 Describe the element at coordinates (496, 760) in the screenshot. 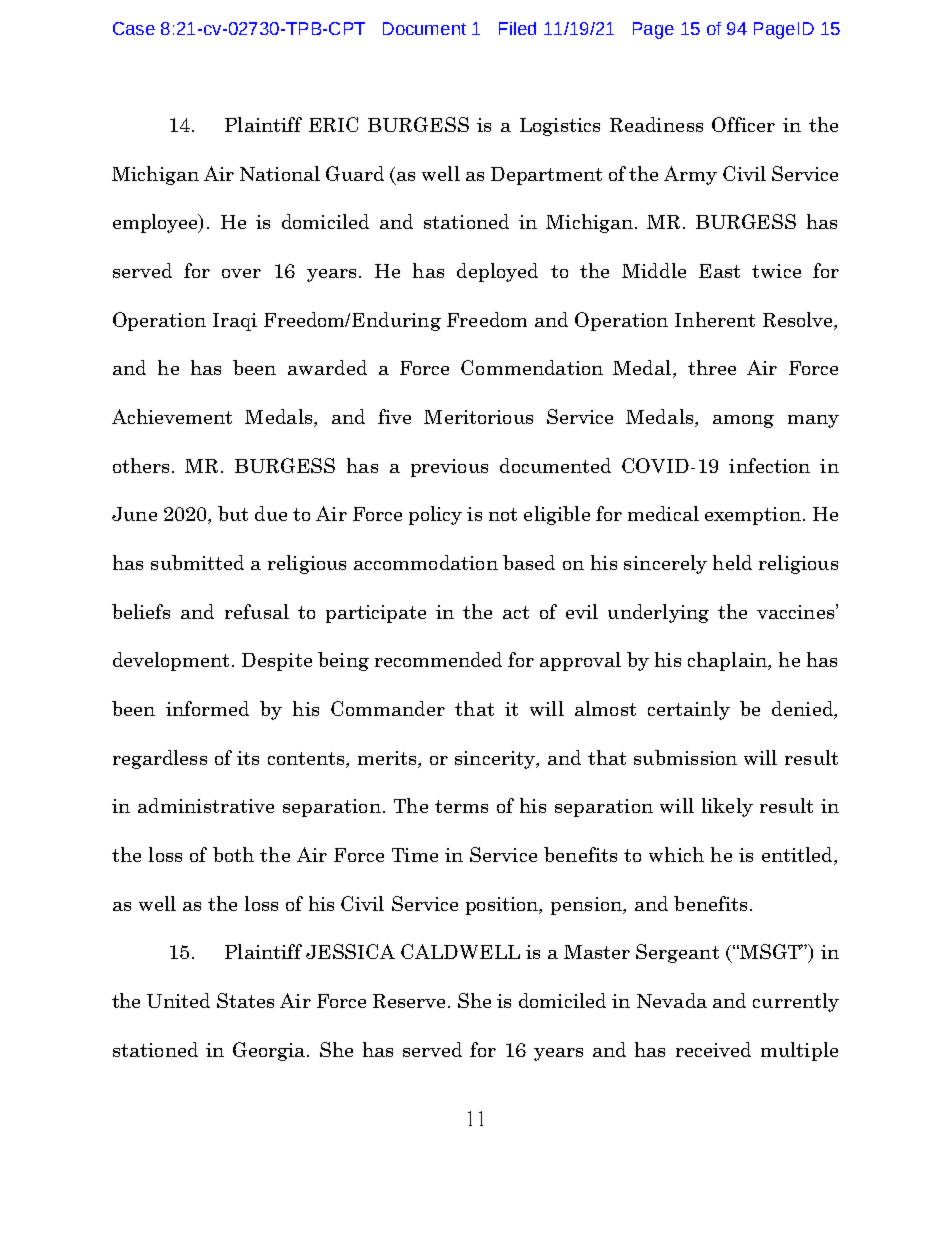

I see `sincerity` at that location.
